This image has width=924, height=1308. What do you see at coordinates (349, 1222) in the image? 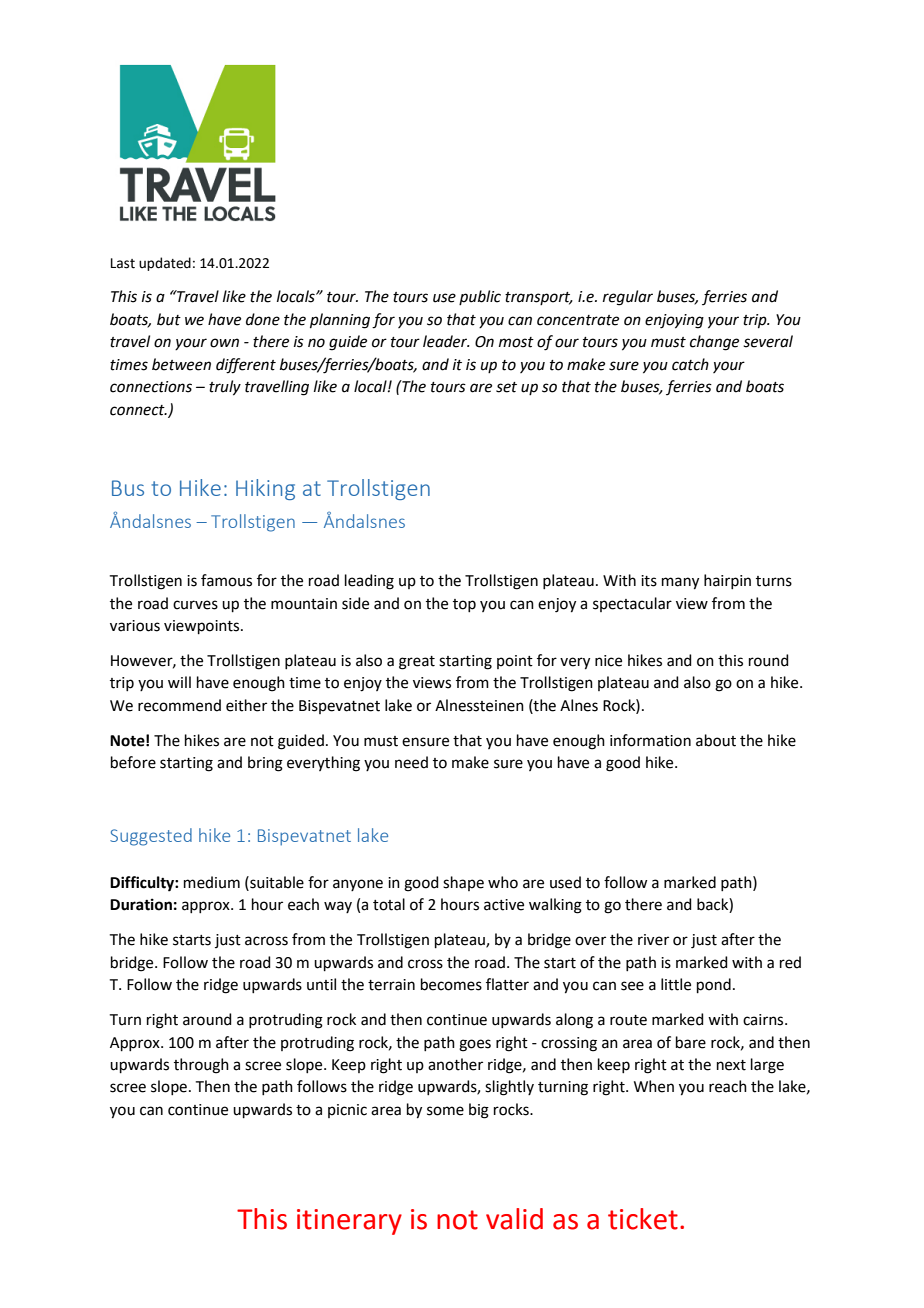
I see `itinerary` at bounding box center [349, 1222].
